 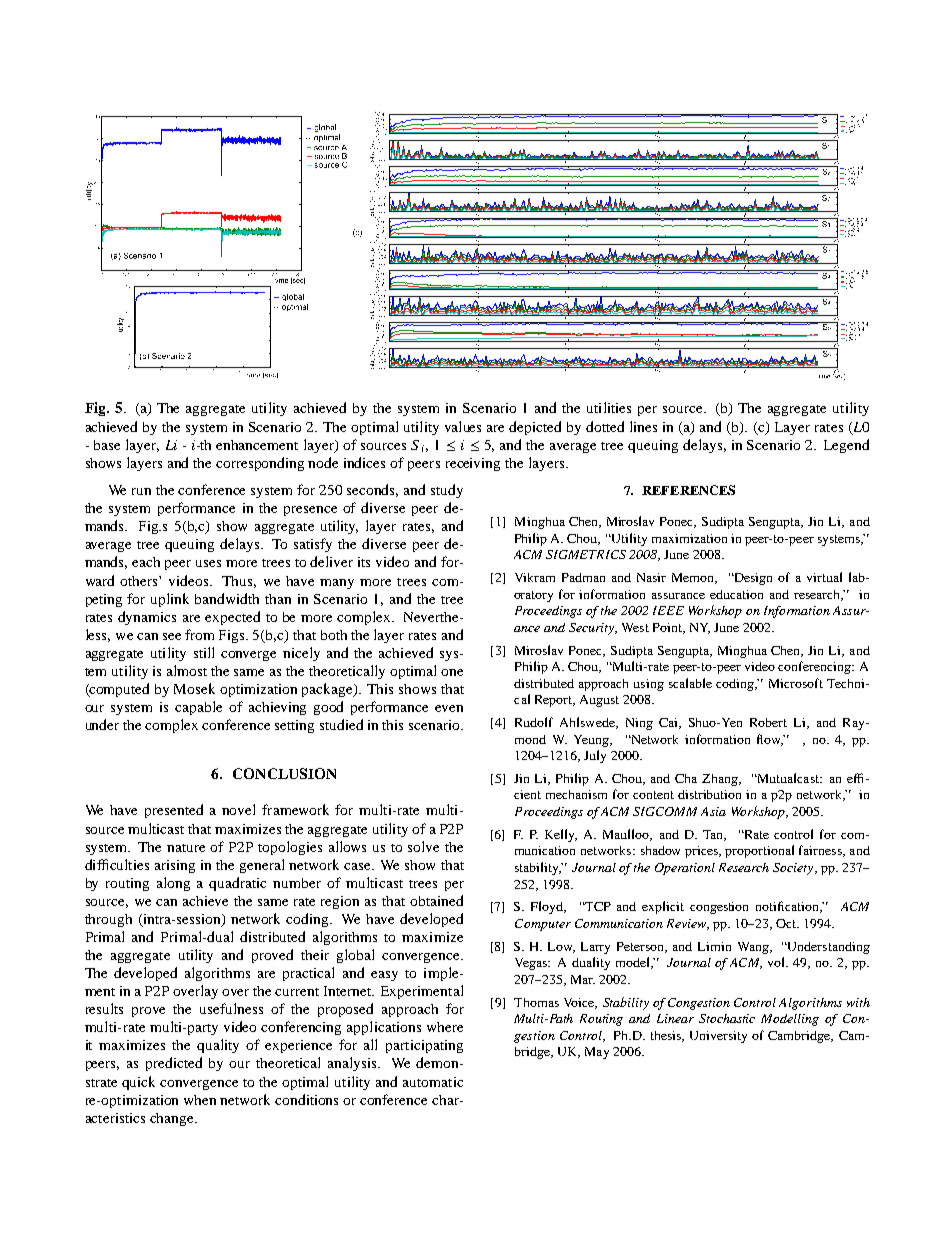 What do you see at coordinates (463, 426) in the page?
I see `values` at bounding box center [463, 426].
